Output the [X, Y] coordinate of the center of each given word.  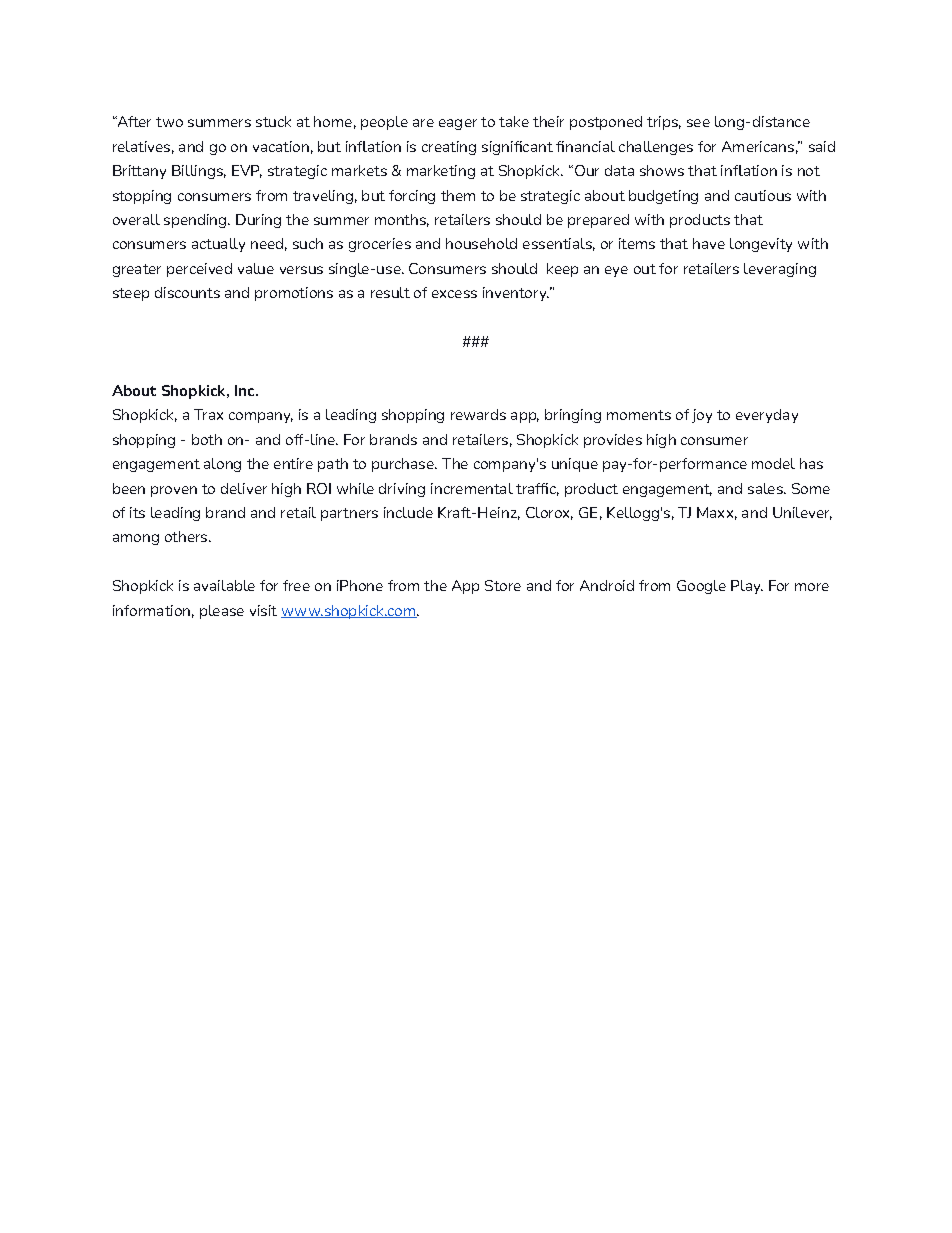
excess [454, 294]
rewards [478, 414]
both [207, 439]
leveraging [780, 270]
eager [458, 124]
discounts [187, 292]
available [224, 585]
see [698, 123]
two [169, 122]
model [773, 463]
